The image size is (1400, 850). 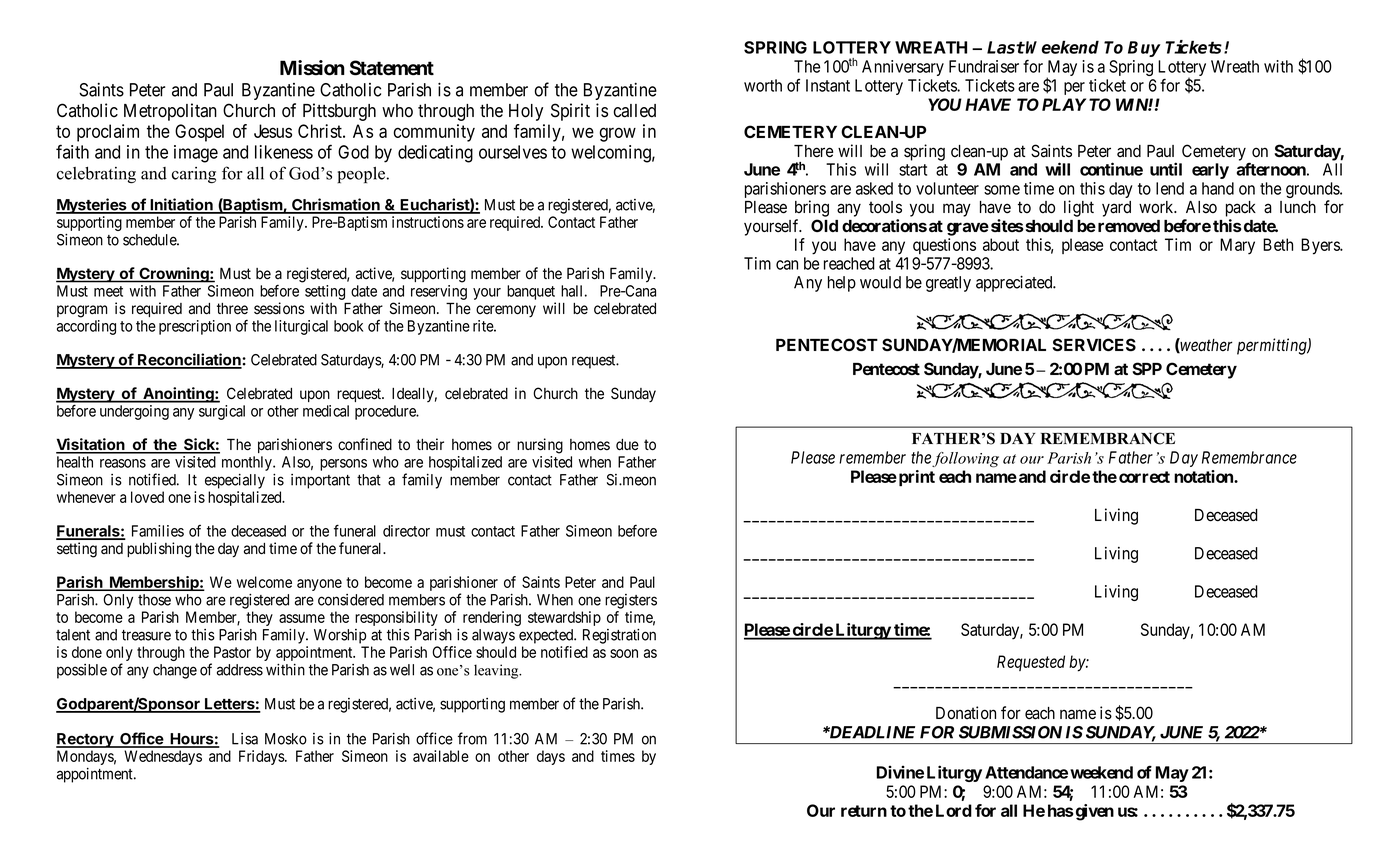 What do you see at coordinates (1144, 49) in the screenshot?
I see `Buy` at bounding box center [1144, 49].
